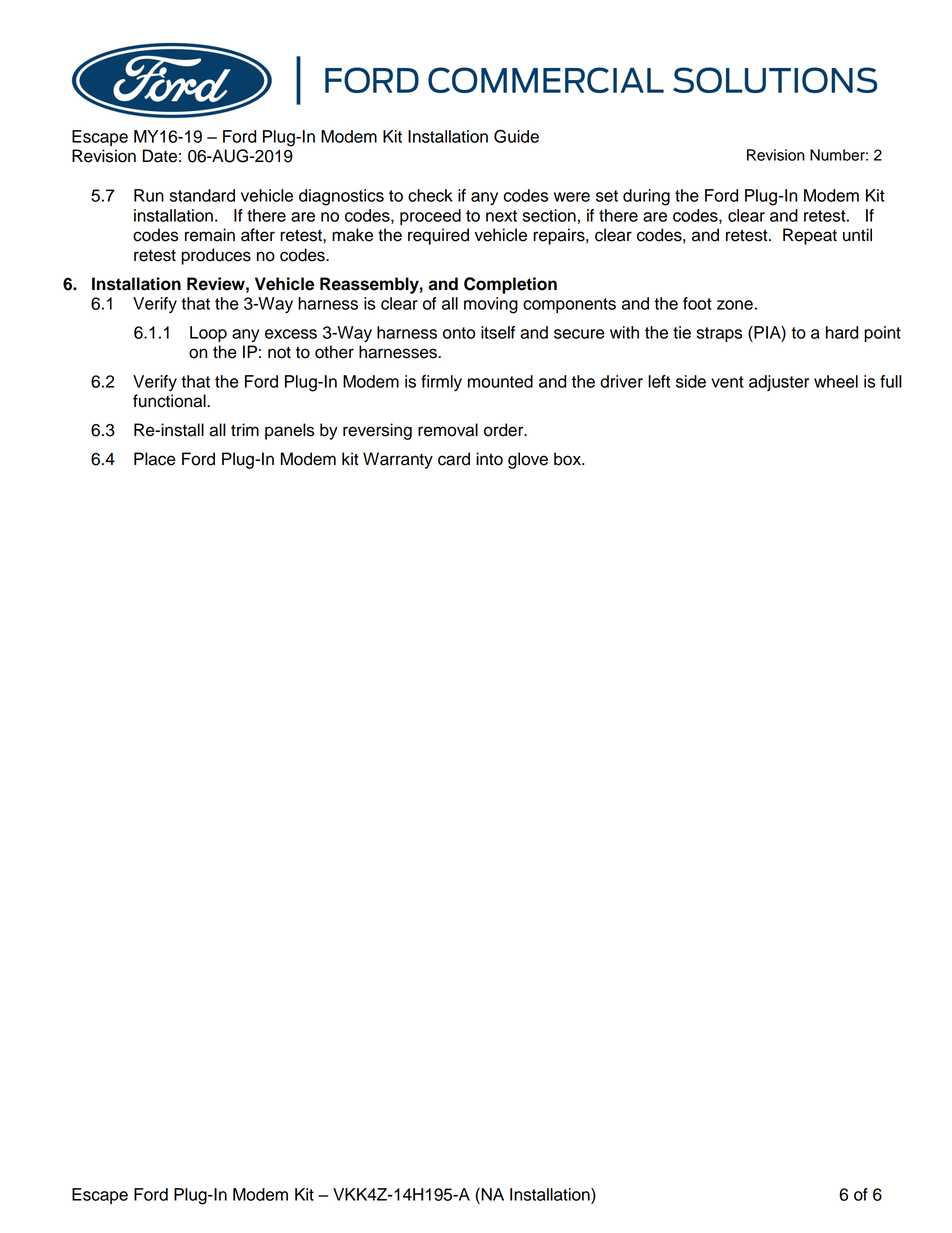  Describe the element at coordinates (810, 236) in the document. I see `Repeat` at that location.
